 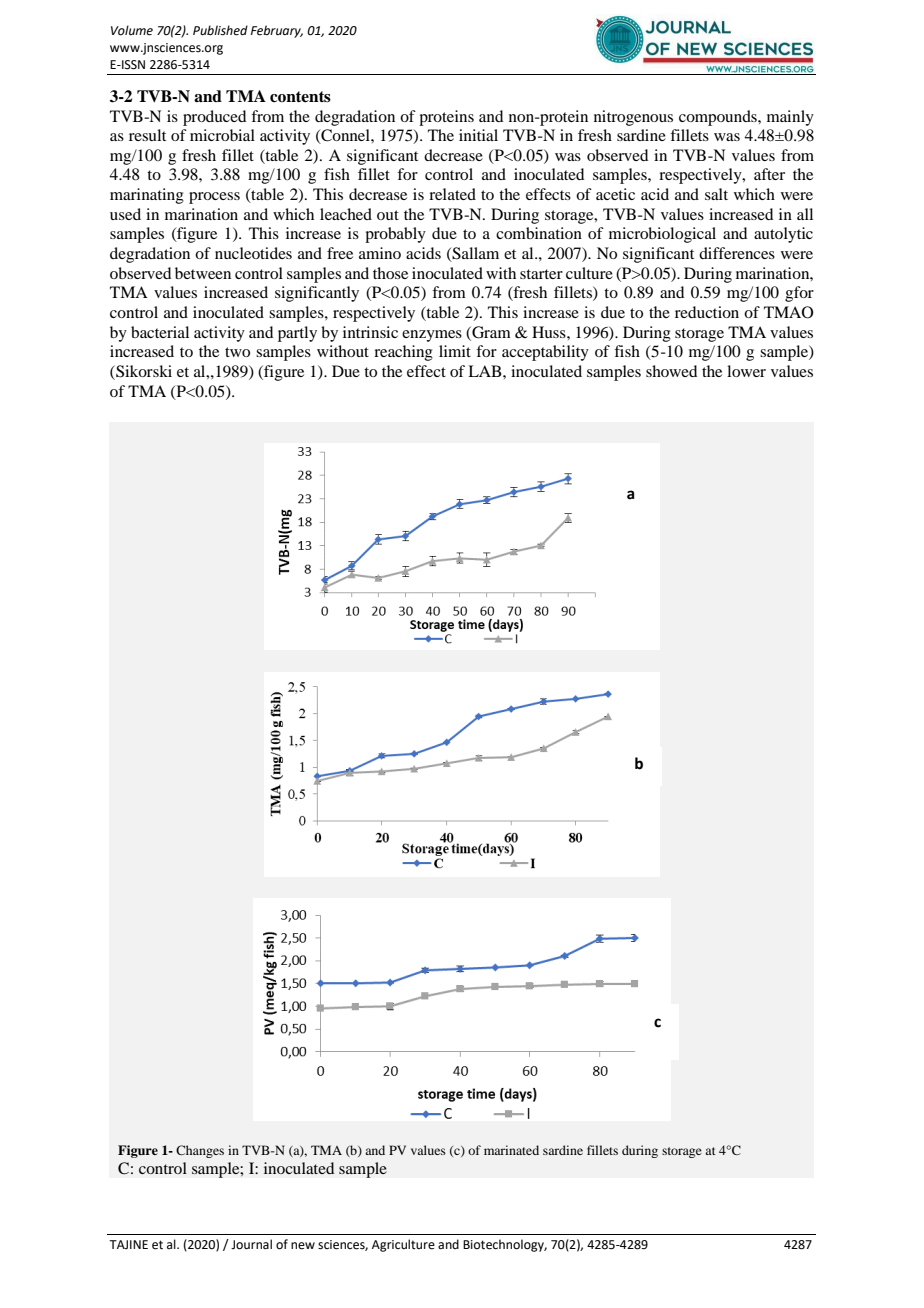 What do you see at coordinates (237, 352) in the document?
I see `two` at bounding box center [237, 352].
